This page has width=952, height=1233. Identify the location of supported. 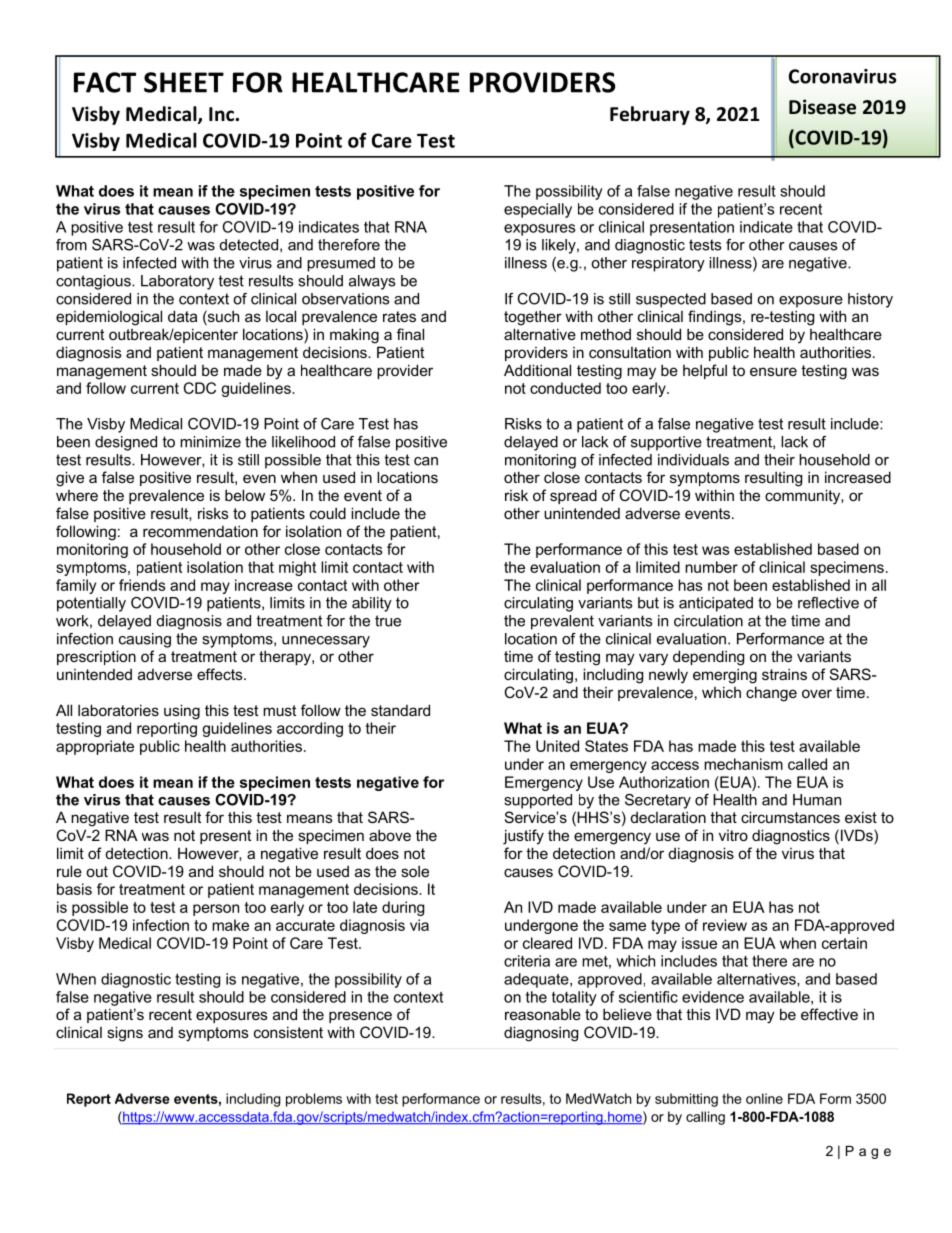
(538, 801).
